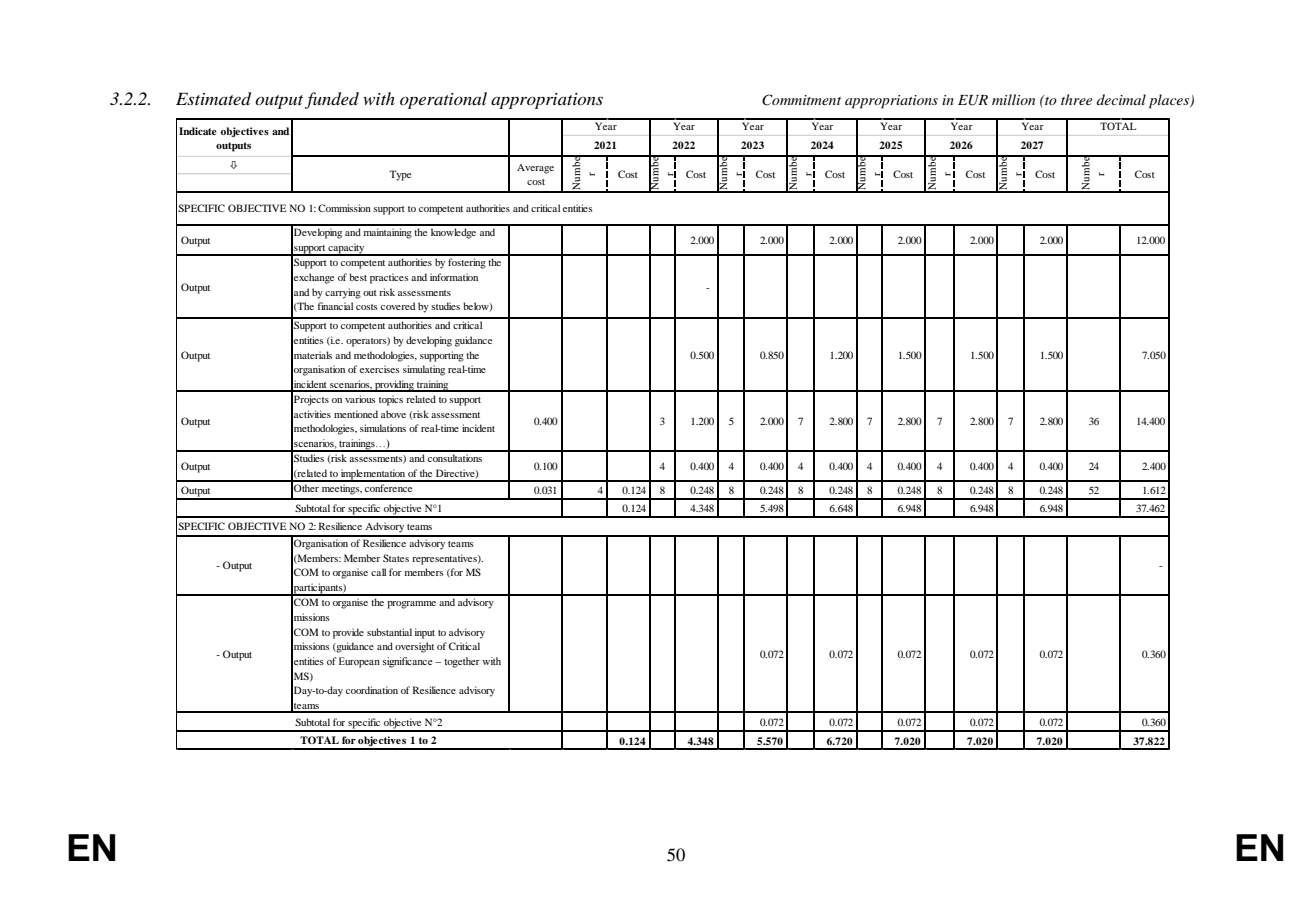 The height and width of the screenshot is (924, 1308). What do you see at coordinates (396, 558) in the screenshot?
I see `States` at bounding box center [396, 558].
